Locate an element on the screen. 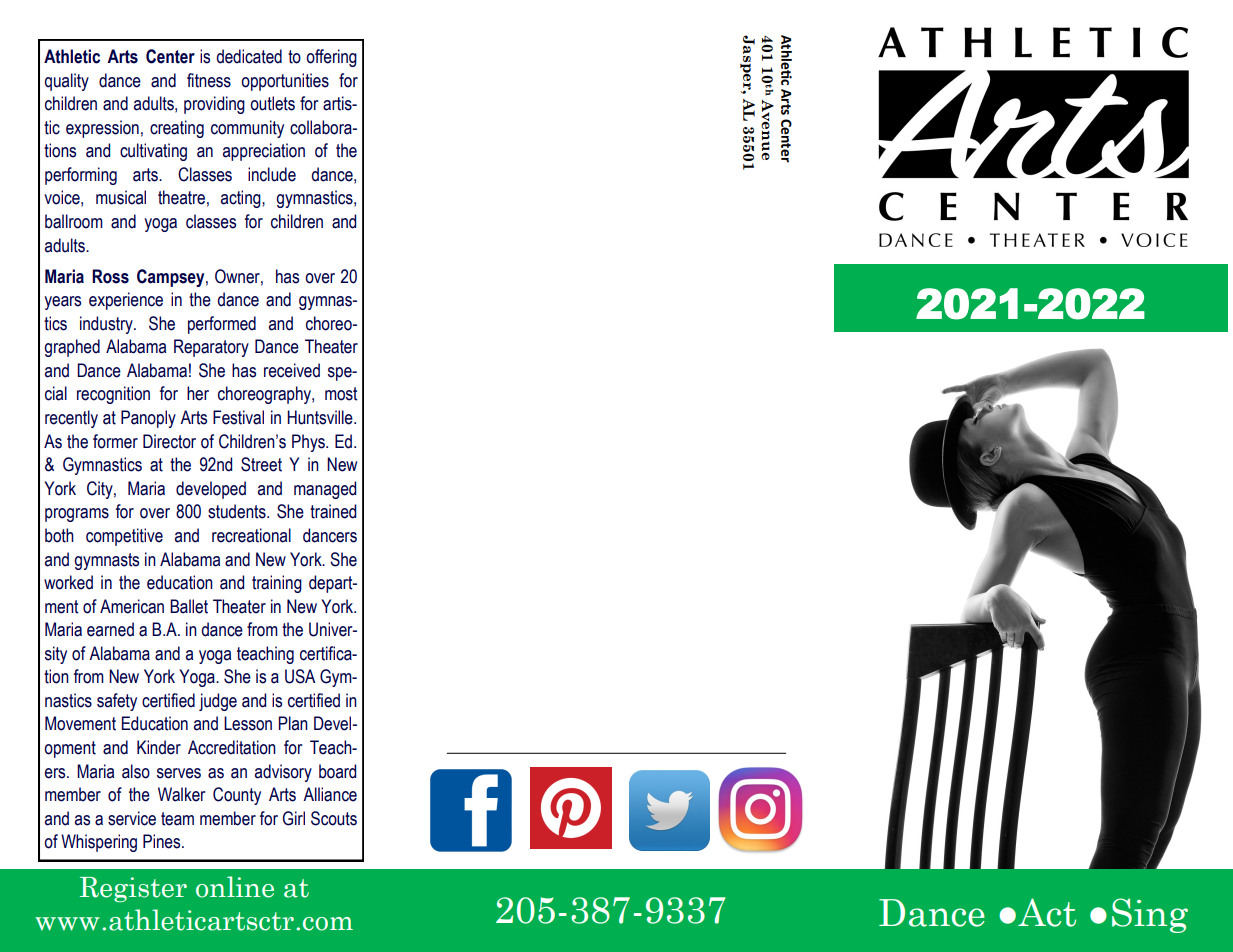 This screenshot has width=1233, height=952. managed is located at coordinates (325, 490).
